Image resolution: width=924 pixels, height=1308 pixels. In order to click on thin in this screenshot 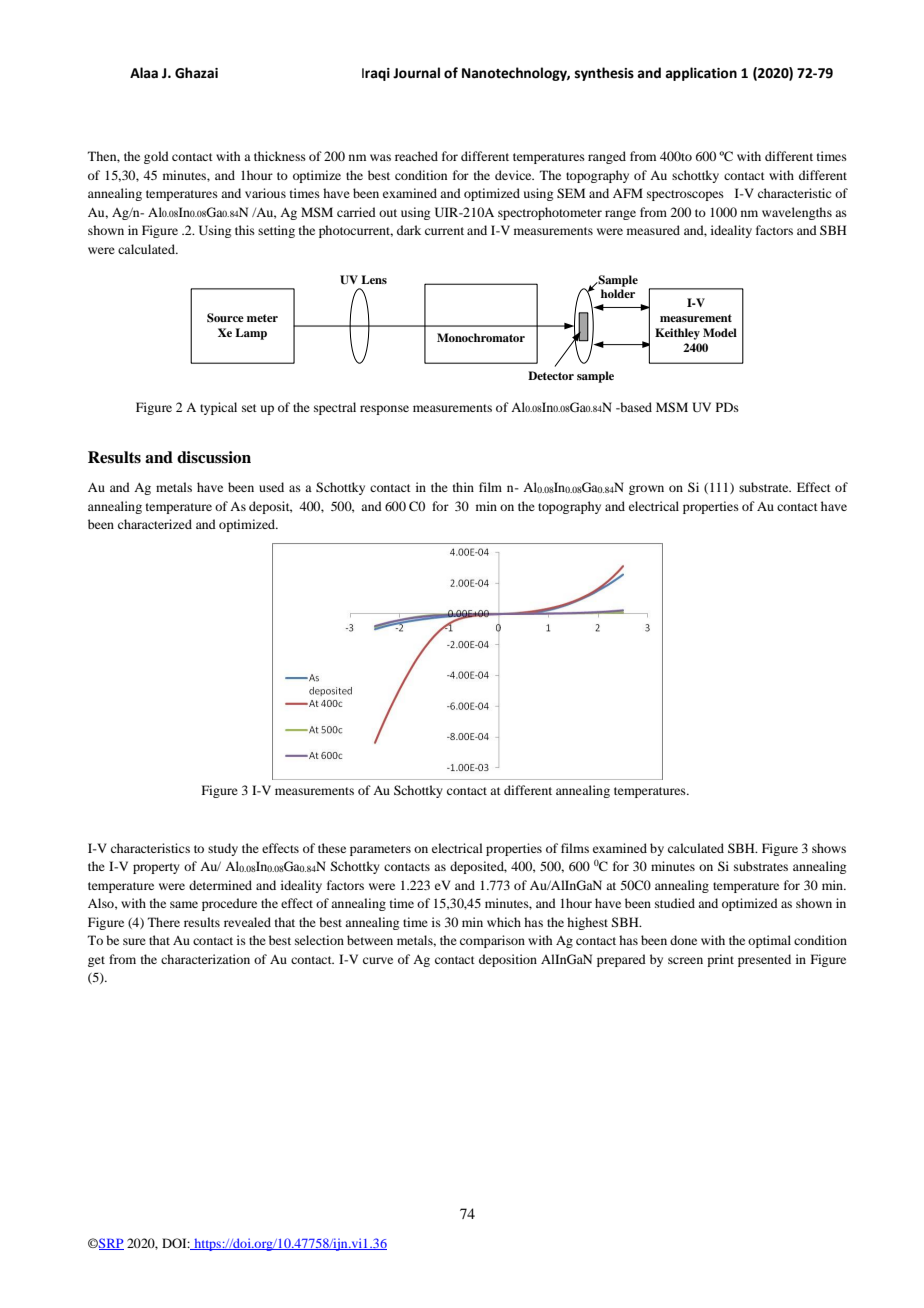, I will do `click(463, 487)`.
